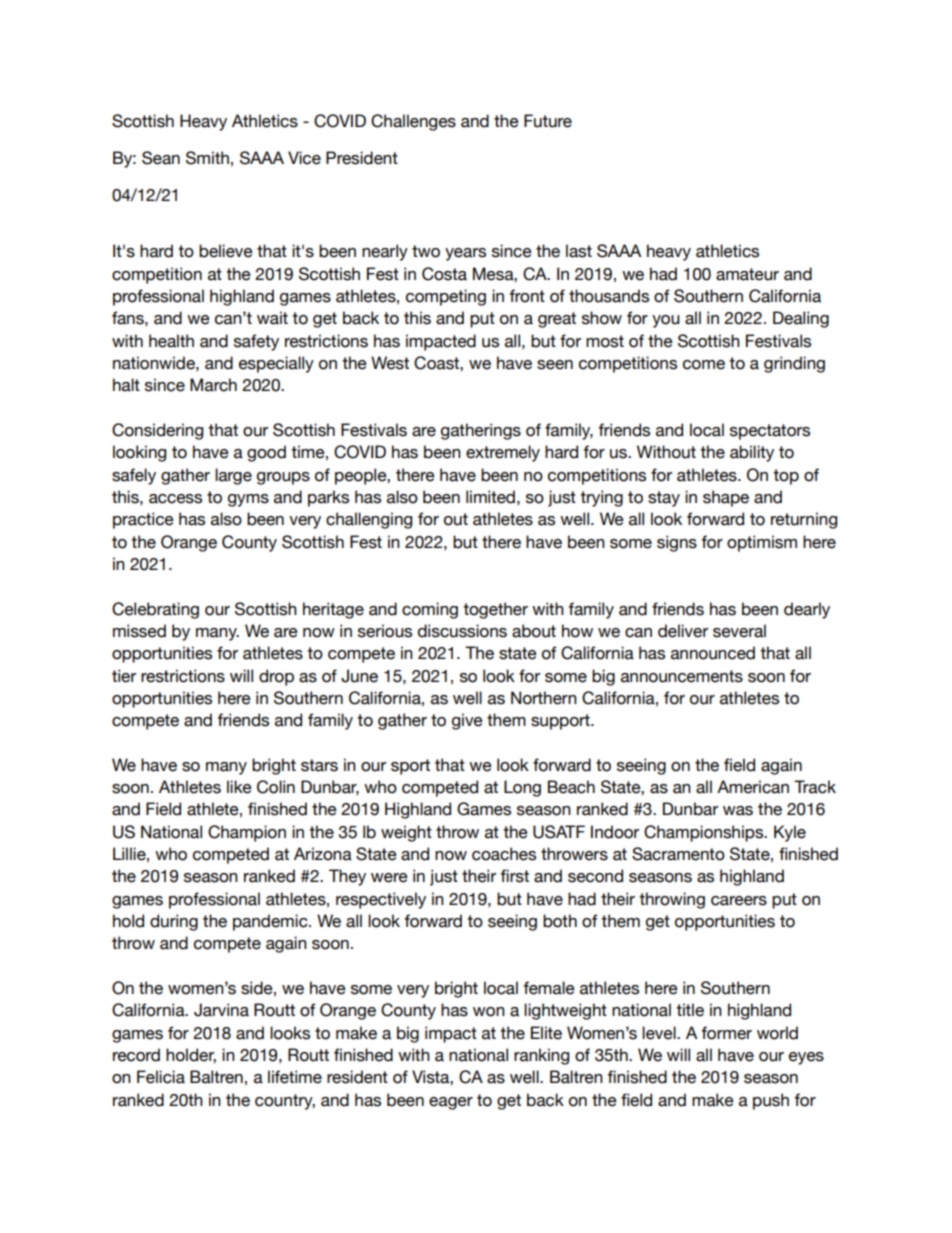 The width and height of the screenshot is (952, 1233). What do you see at coordinates (451, 1103) in the screenshot?
I see `eager` at bounding box center [451, 1103].
